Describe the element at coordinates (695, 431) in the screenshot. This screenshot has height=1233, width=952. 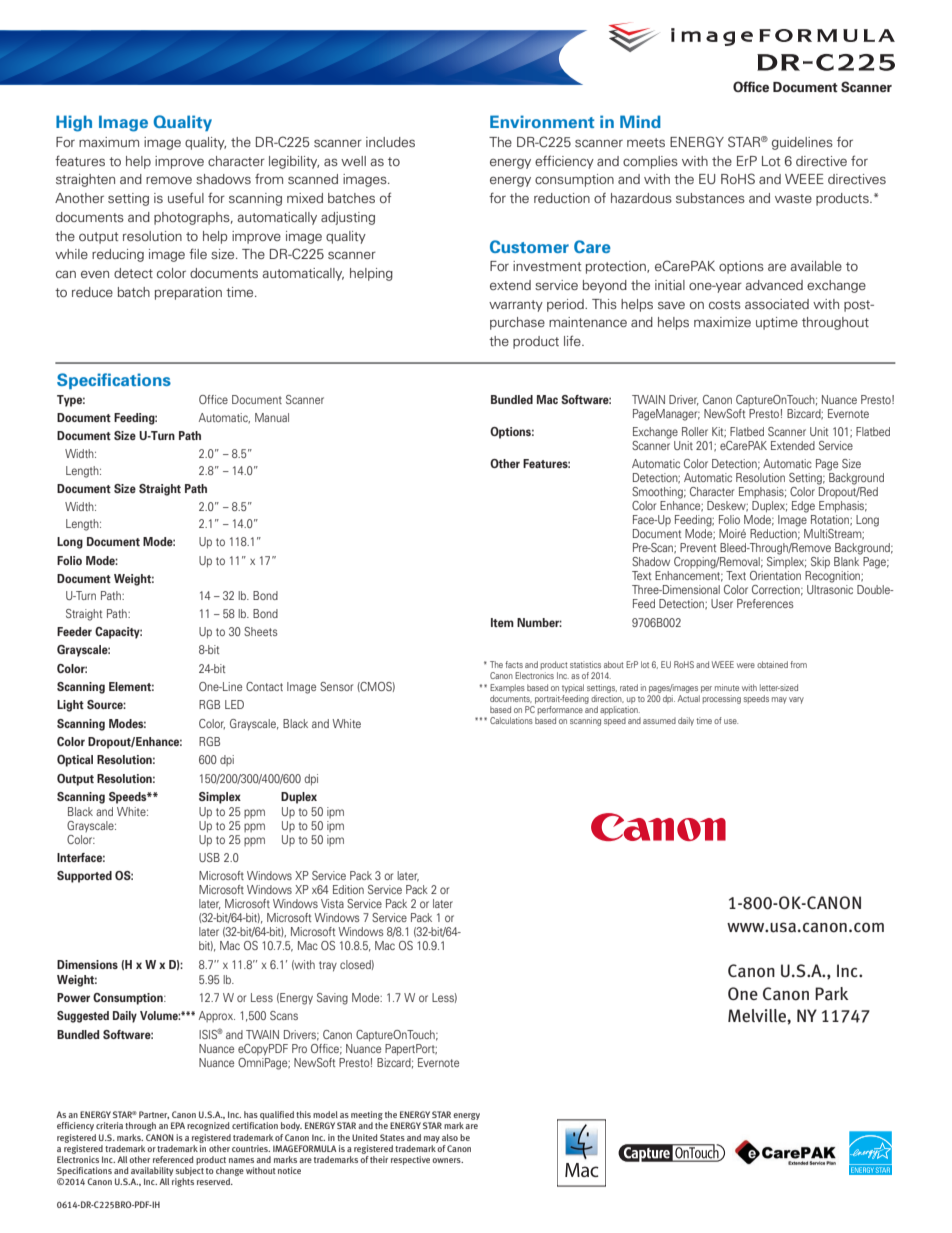
I see `Roller` at that location.
